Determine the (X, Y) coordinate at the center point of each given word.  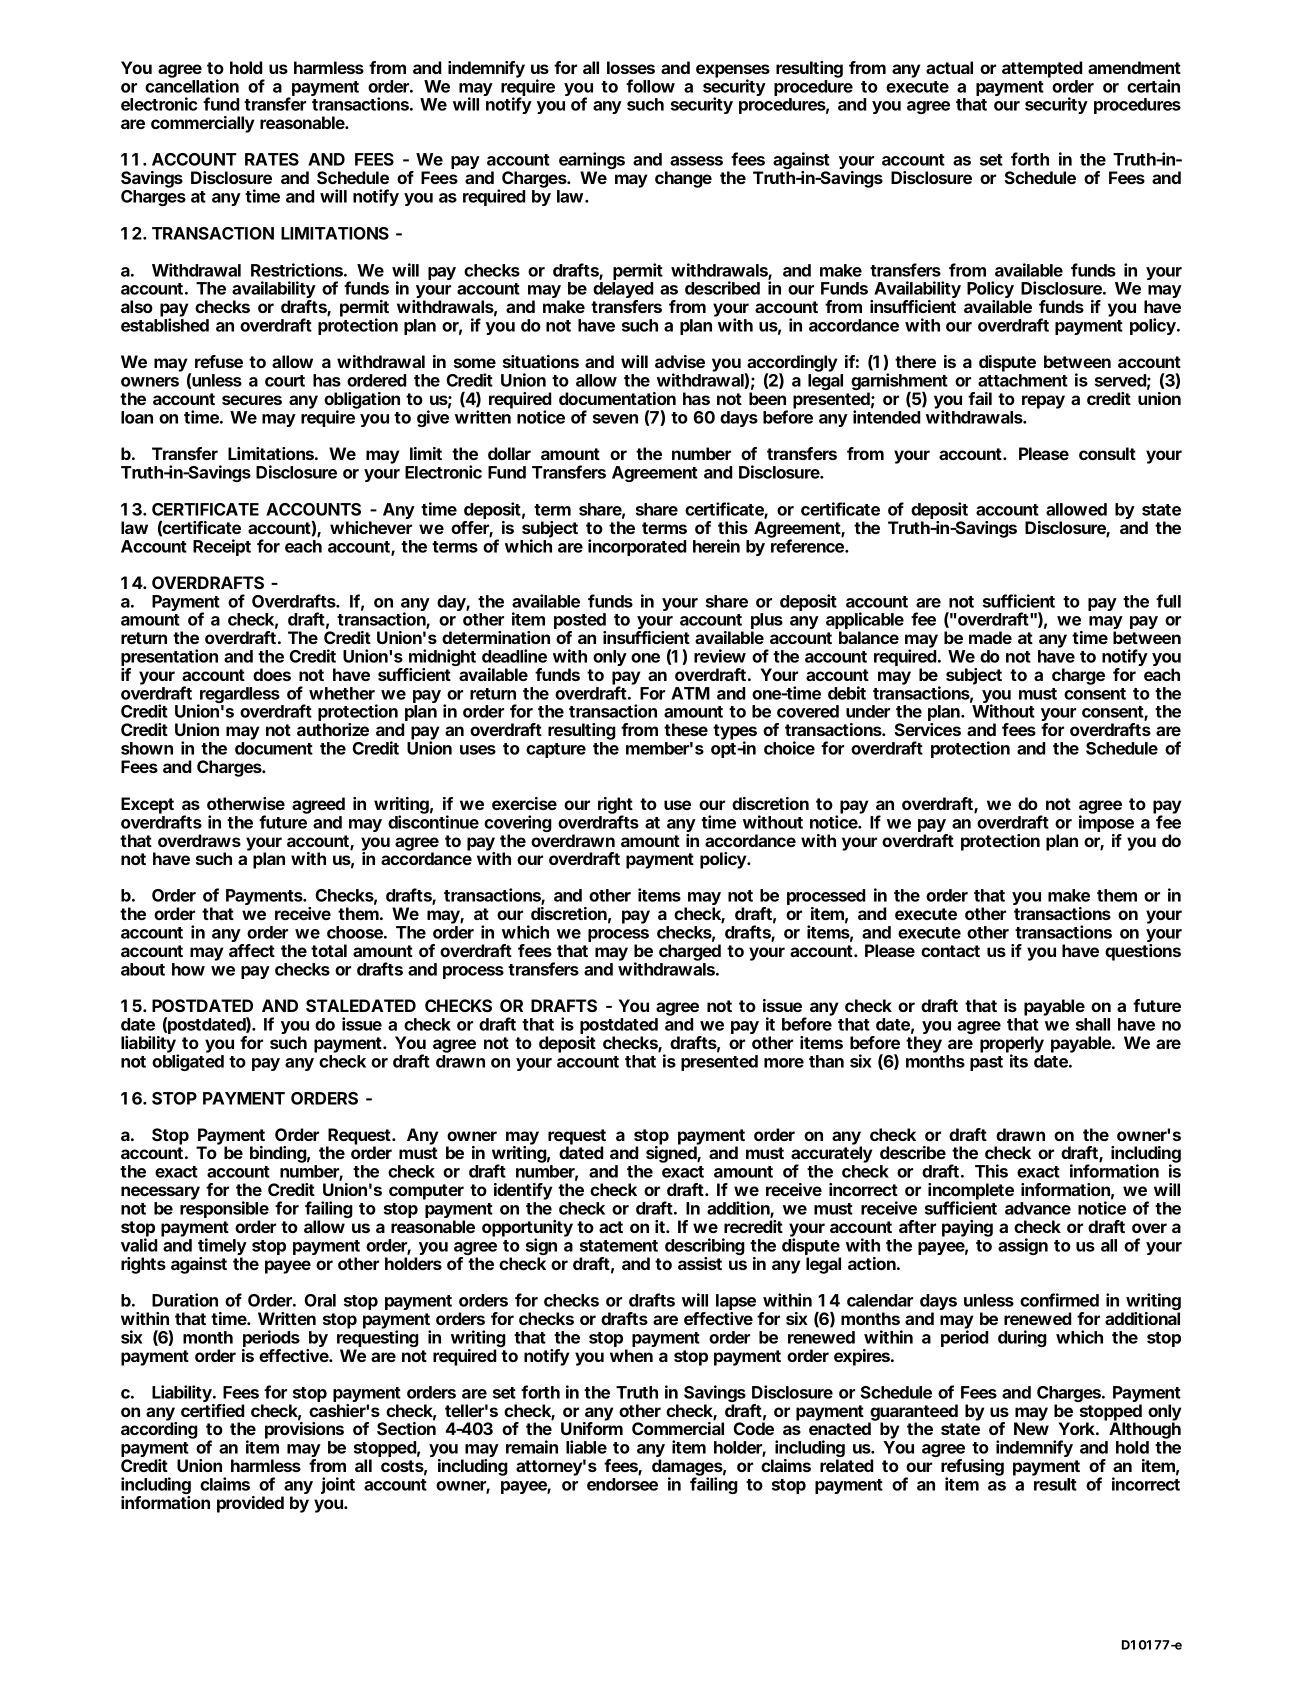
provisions (304, 1432)
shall (1093, 1024)
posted (580, 622)
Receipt (222, 547)
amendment (1134, 67)
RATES (272, 159)
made (990, 637)
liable (586, 1447)
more (784, 1063)
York (1076, 1428)
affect (252, 950)
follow (650, 86)
